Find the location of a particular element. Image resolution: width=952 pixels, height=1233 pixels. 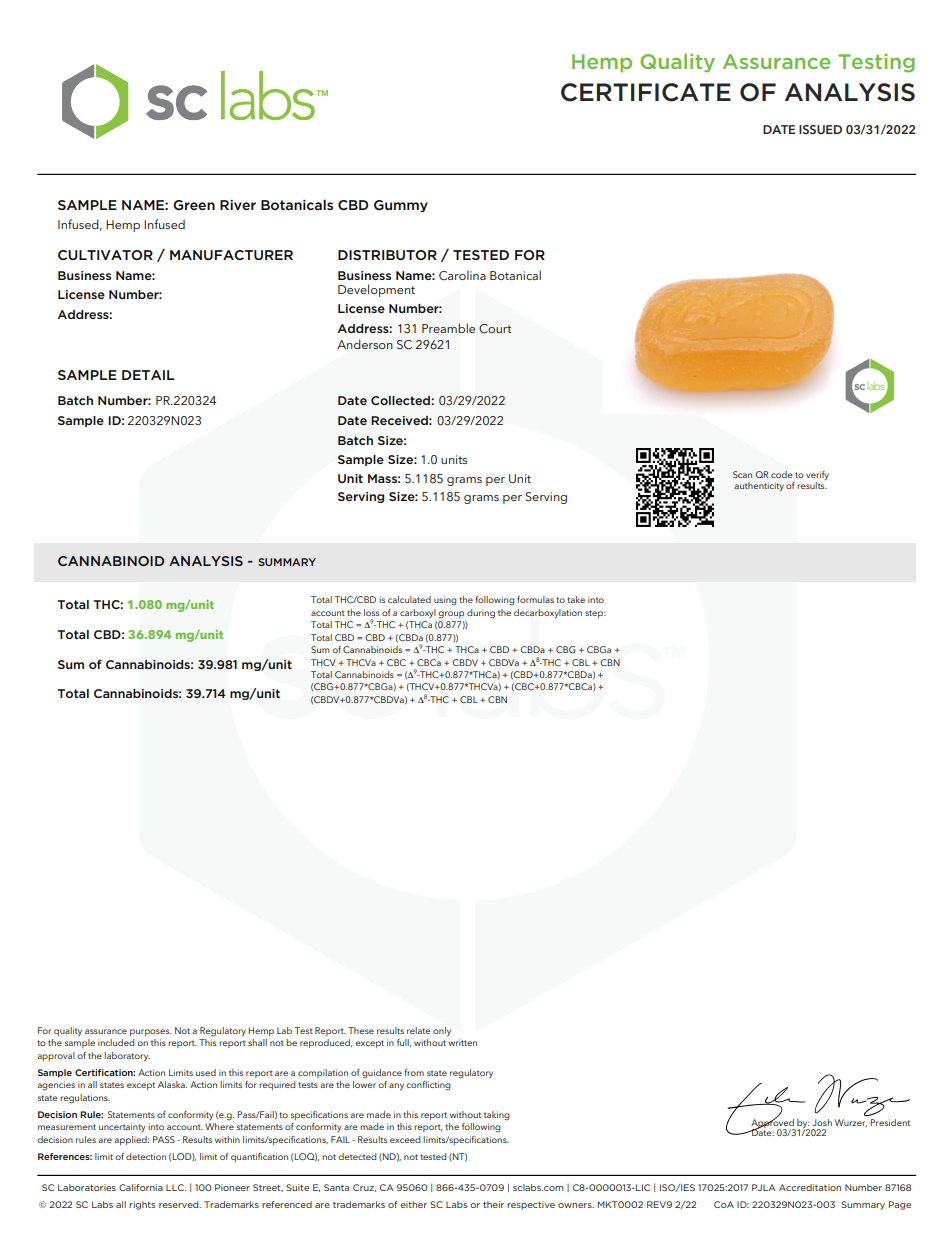

Gummy is located at coordinates (401, 206).
